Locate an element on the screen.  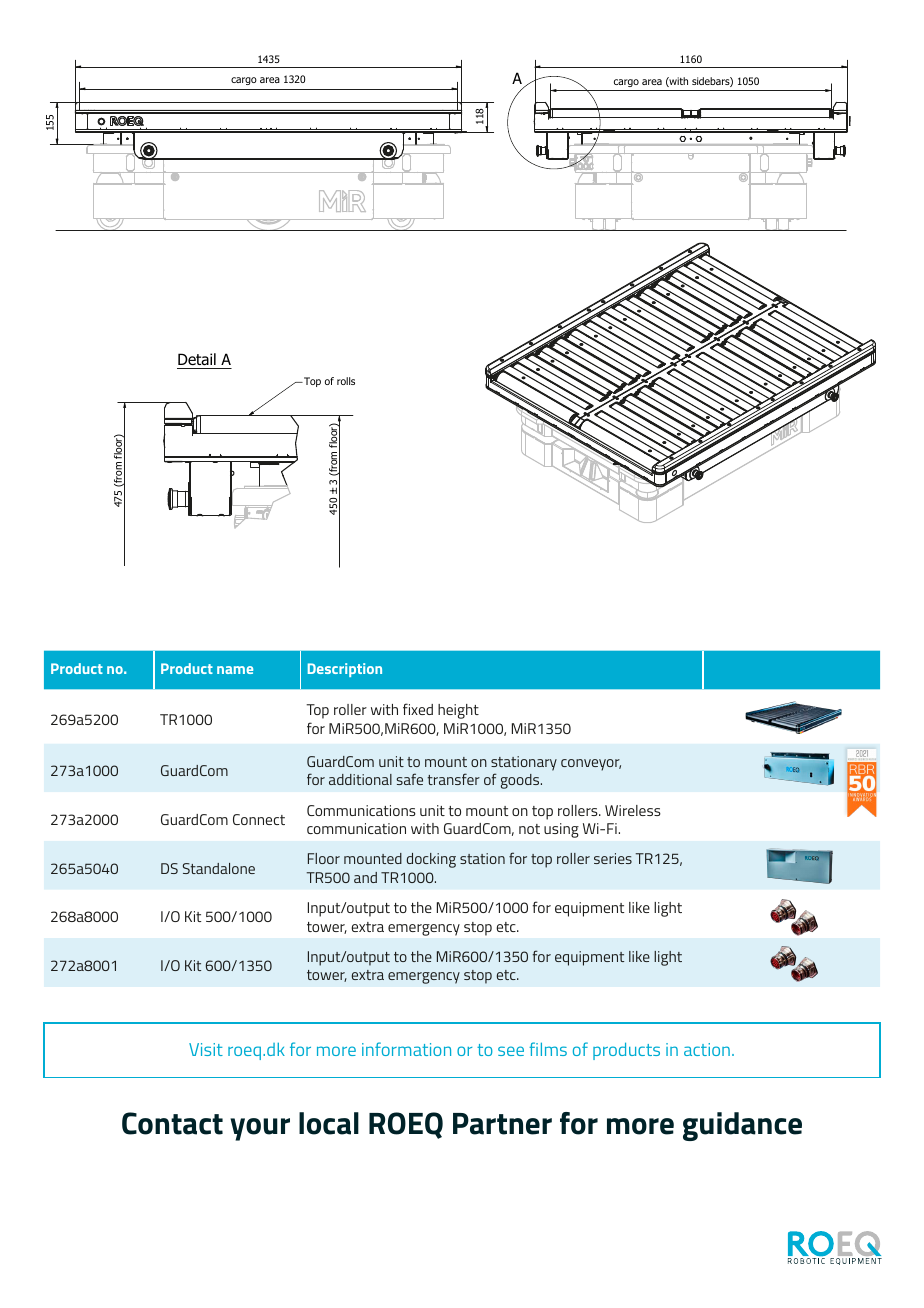
Standalone is located at coordinates (219, 868).
